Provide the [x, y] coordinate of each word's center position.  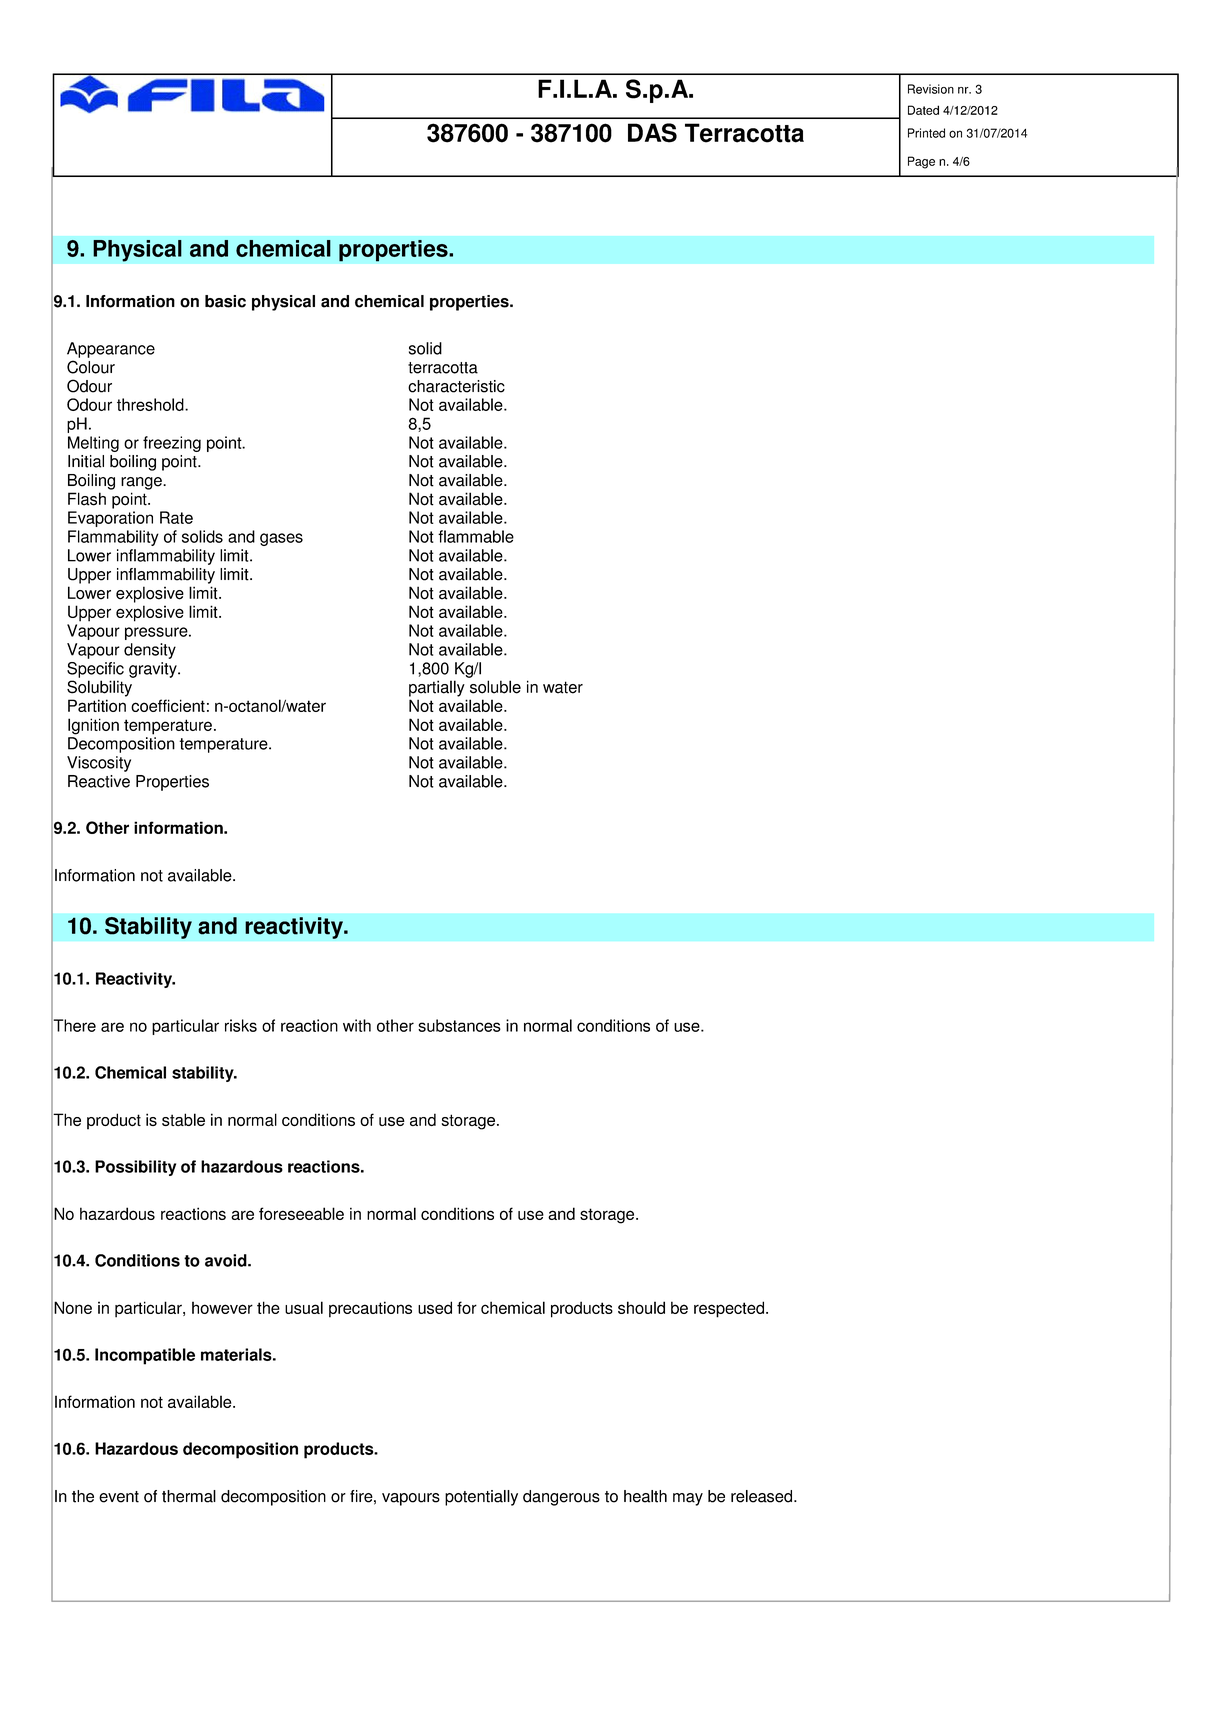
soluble [495, 687]
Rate [176, 517]
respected [730, 1309]
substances [459, 1025]
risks [241, 1025]
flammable [476, 536]
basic [225, 301]
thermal [189, 1496]
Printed [926, 133]
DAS [652, 133]
